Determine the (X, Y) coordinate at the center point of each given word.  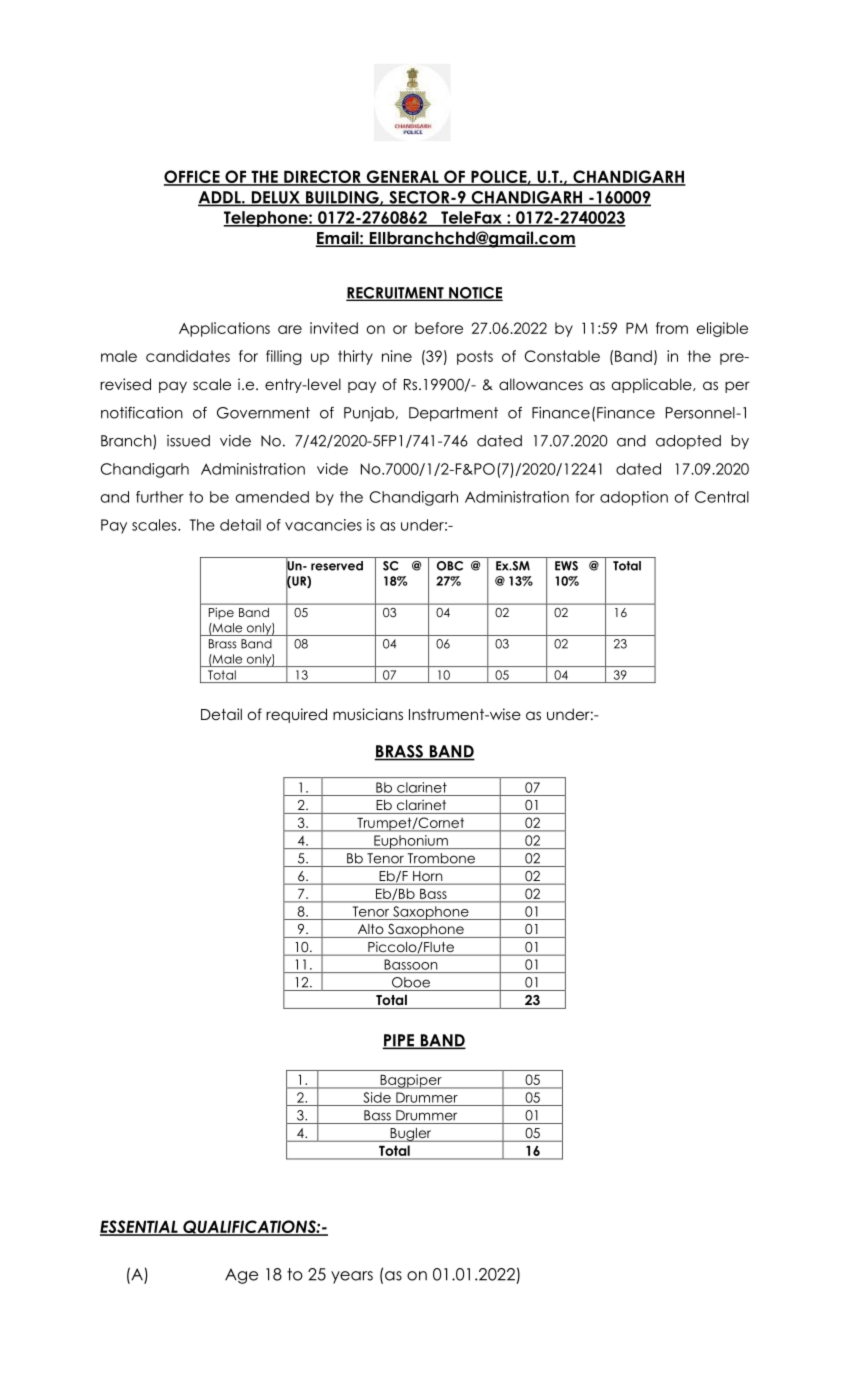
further (160, 497)
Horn (428, 877)
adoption (634, 498)
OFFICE (193, 177)
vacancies (323, 525)
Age (241, 1276)
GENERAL (402, 177)
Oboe (411, 982)
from (672, 328)
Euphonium (411, 842)
